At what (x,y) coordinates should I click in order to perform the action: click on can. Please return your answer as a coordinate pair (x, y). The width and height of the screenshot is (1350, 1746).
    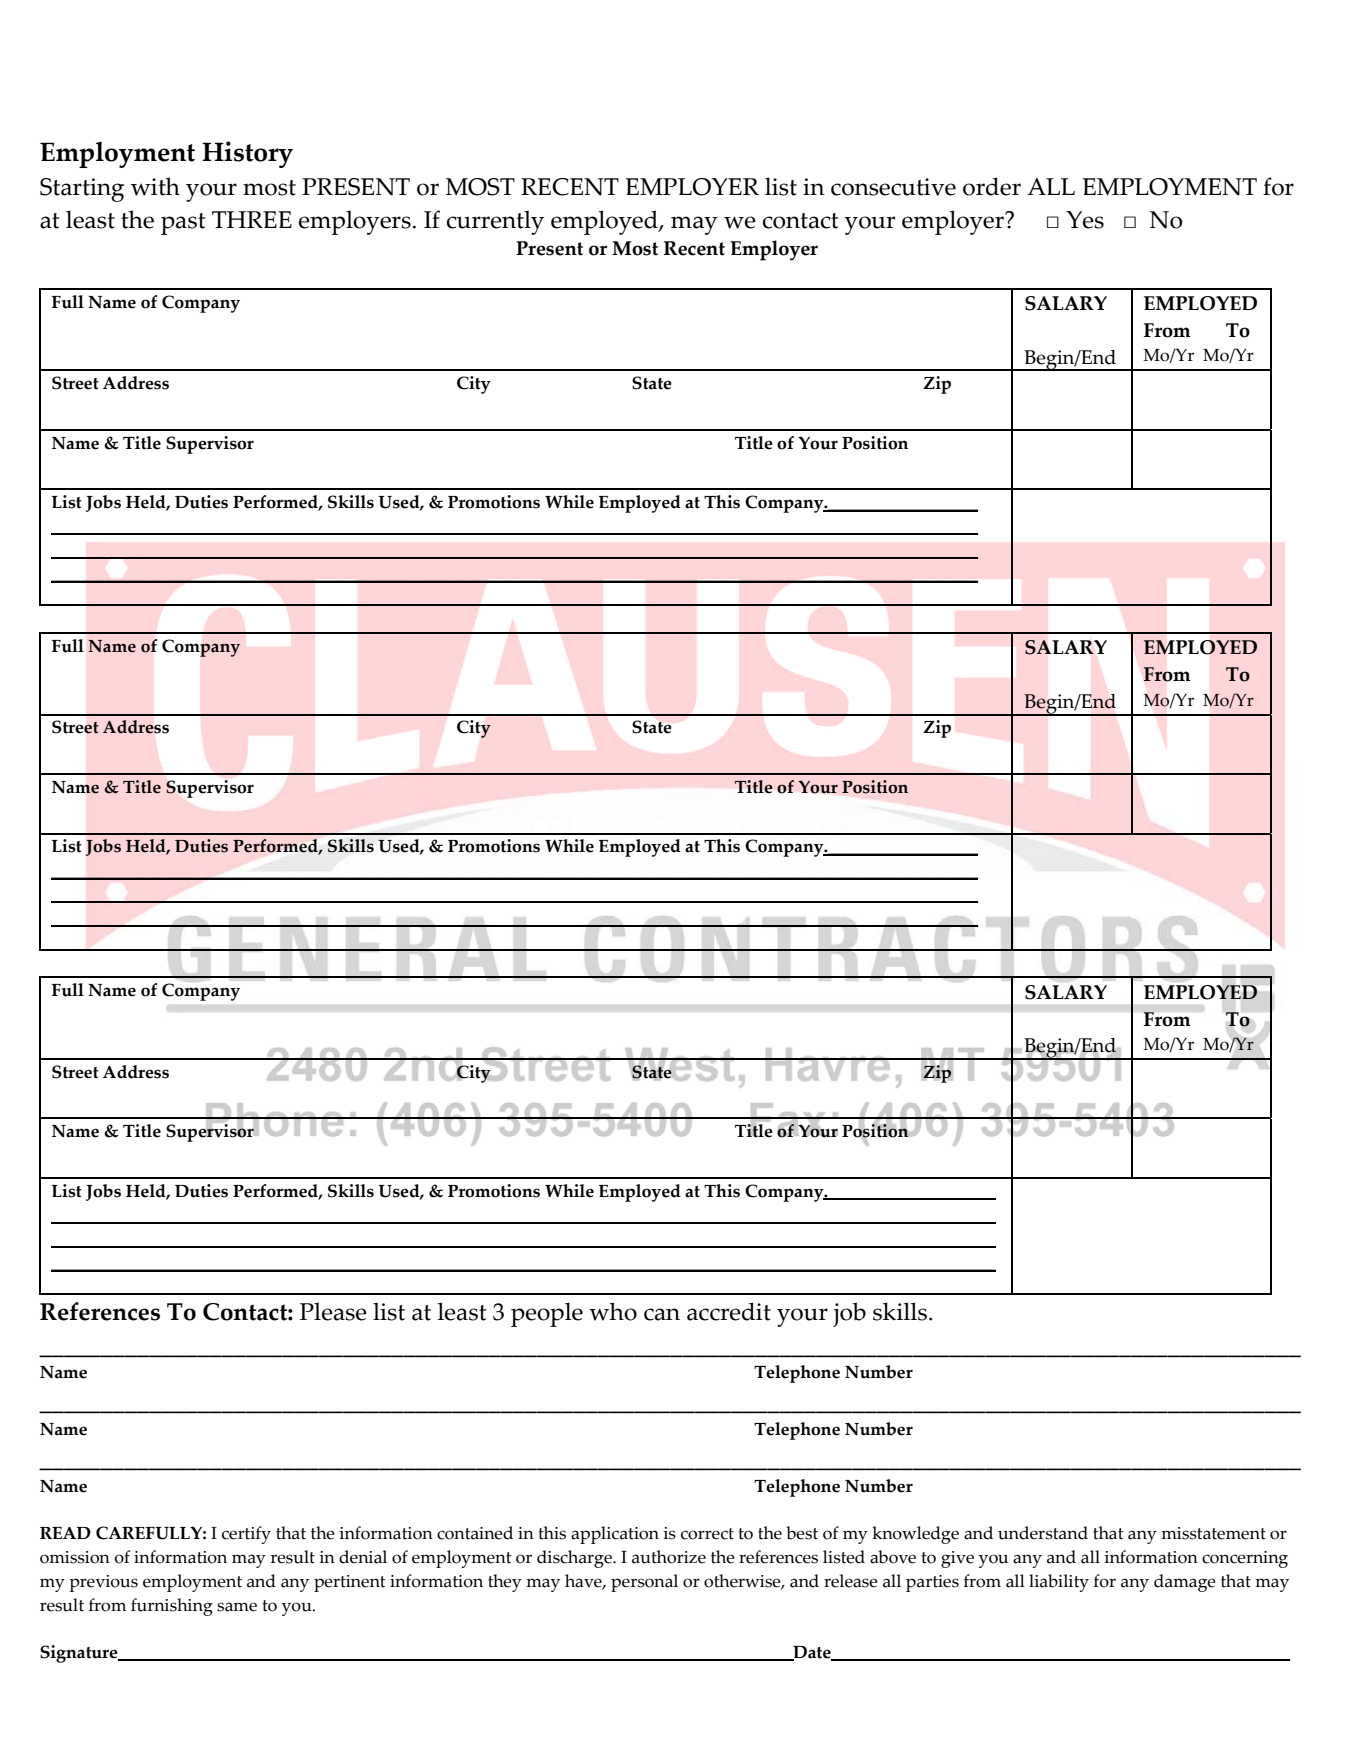
    Looking at the image, I should click on (662, 1314).
